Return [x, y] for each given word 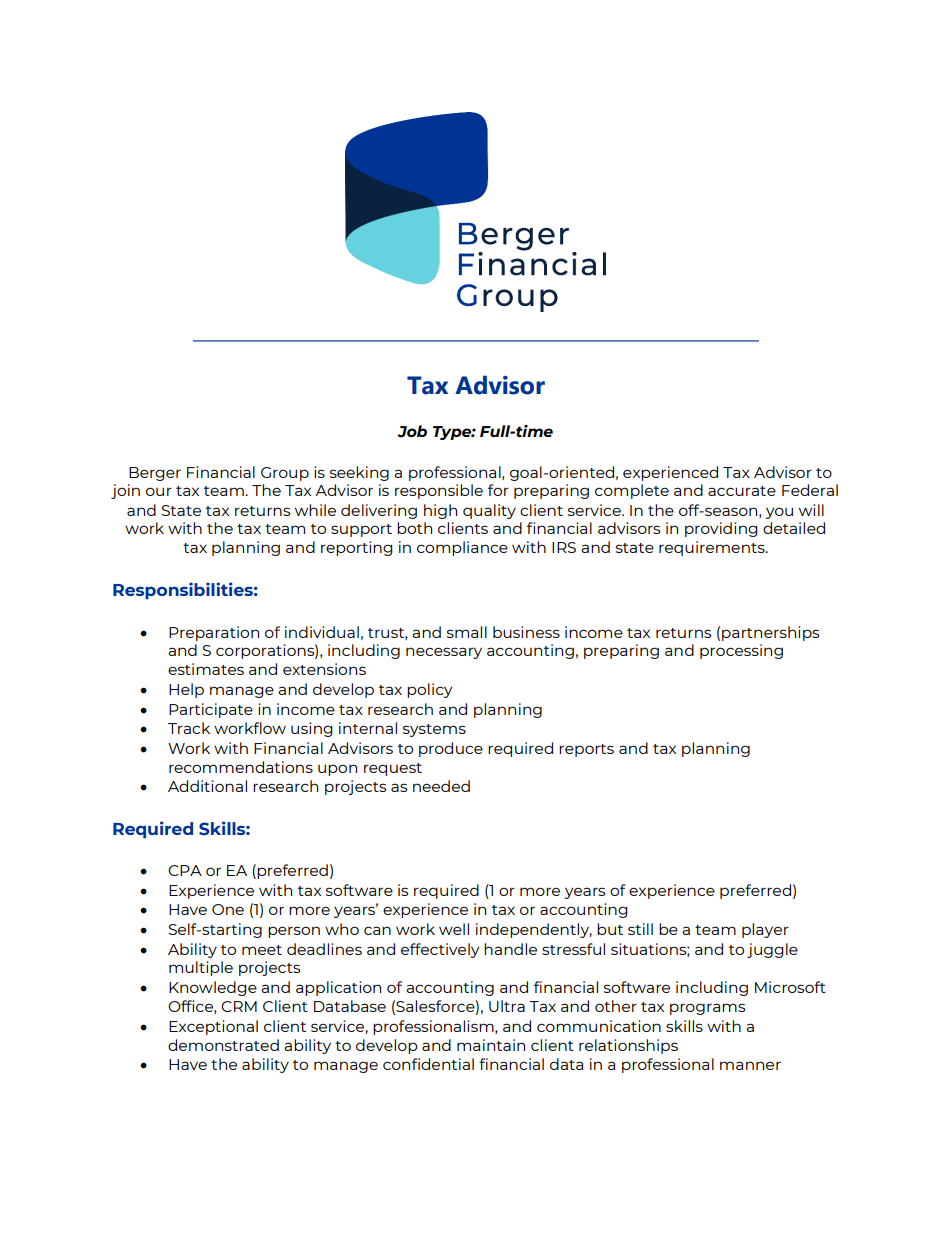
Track [189, 728]
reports [586, 750]
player [765, 930]
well [454, 929]
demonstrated [223, 1045]
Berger [155, 474]
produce [451, 749]
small [467, 632]
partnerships [770, 633]
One [228, 909]
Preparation [214, 633]
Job [412, 431]
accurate [742, 491]
